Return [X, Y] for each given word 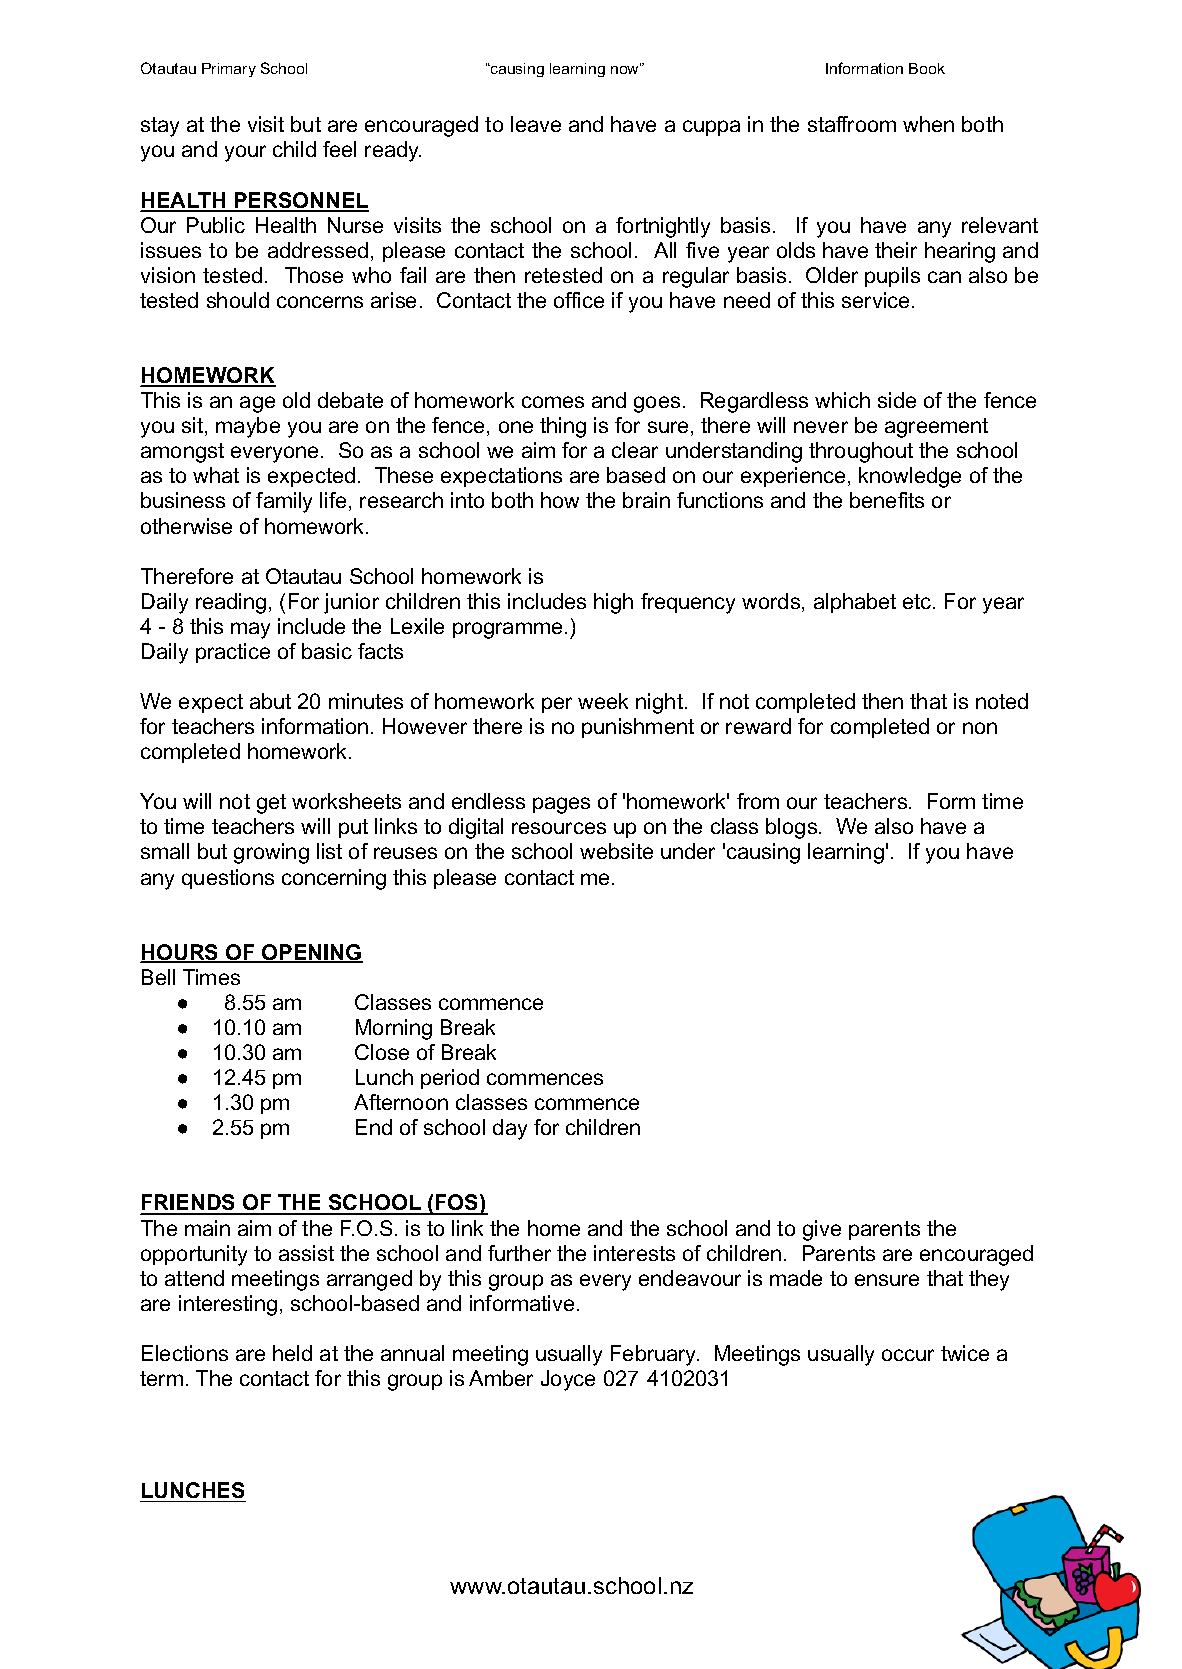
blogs [793, 828]
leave [536, 124]
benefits [887, 500]
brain [646, 500]
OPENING [311, 953]
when [928, 124]
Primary [229, 70]
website [616, 851]
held [292, 1353]
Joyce [568, 1380]
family [284, 502]
